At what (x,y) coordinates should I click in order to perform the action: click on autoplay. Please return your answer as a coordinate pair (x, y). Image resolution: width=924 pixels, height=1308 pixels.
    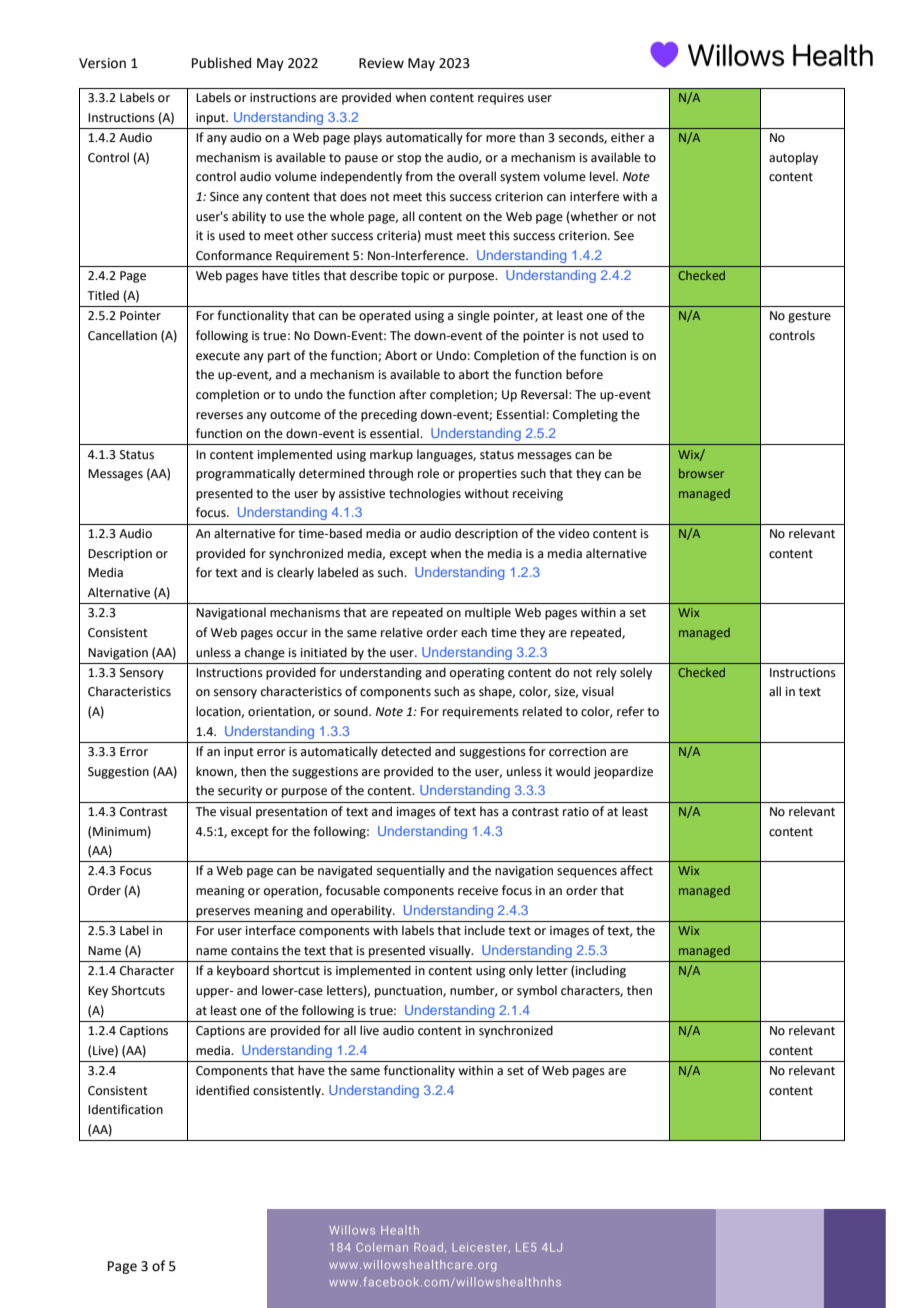
    Looking at the image, I should click on (793, 158).
